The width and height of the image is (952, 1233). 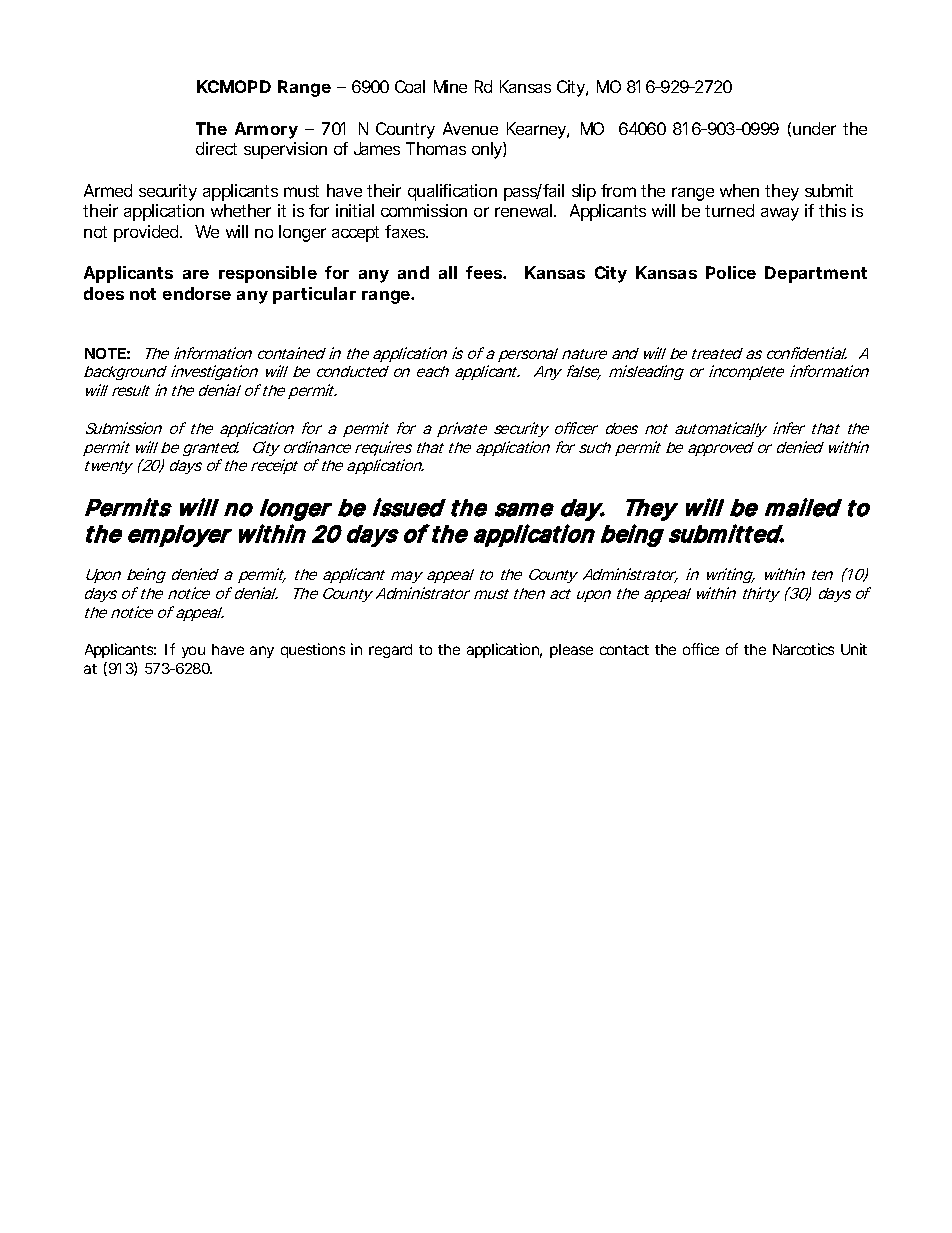 What do you see at coordinates (266, 130) in the image?
I see `Armory` at bounding box center [266, 130].
